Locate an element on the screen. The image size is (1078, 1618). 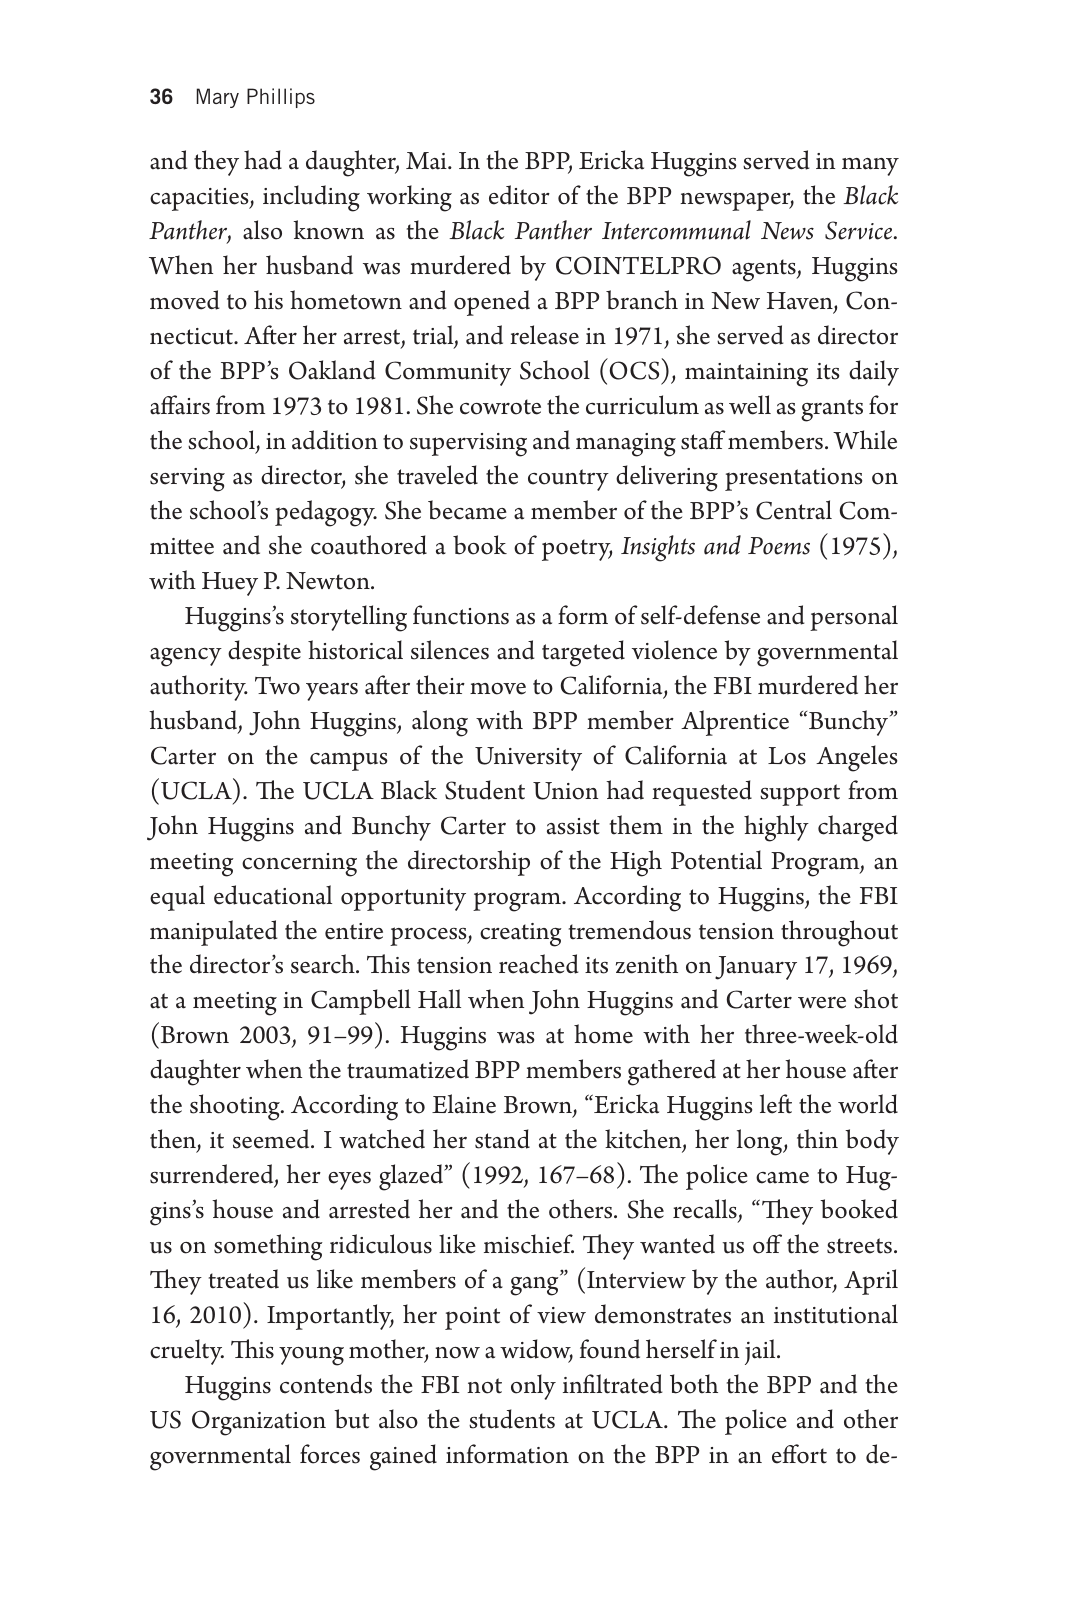
many is located at coordinates (870, 167).
